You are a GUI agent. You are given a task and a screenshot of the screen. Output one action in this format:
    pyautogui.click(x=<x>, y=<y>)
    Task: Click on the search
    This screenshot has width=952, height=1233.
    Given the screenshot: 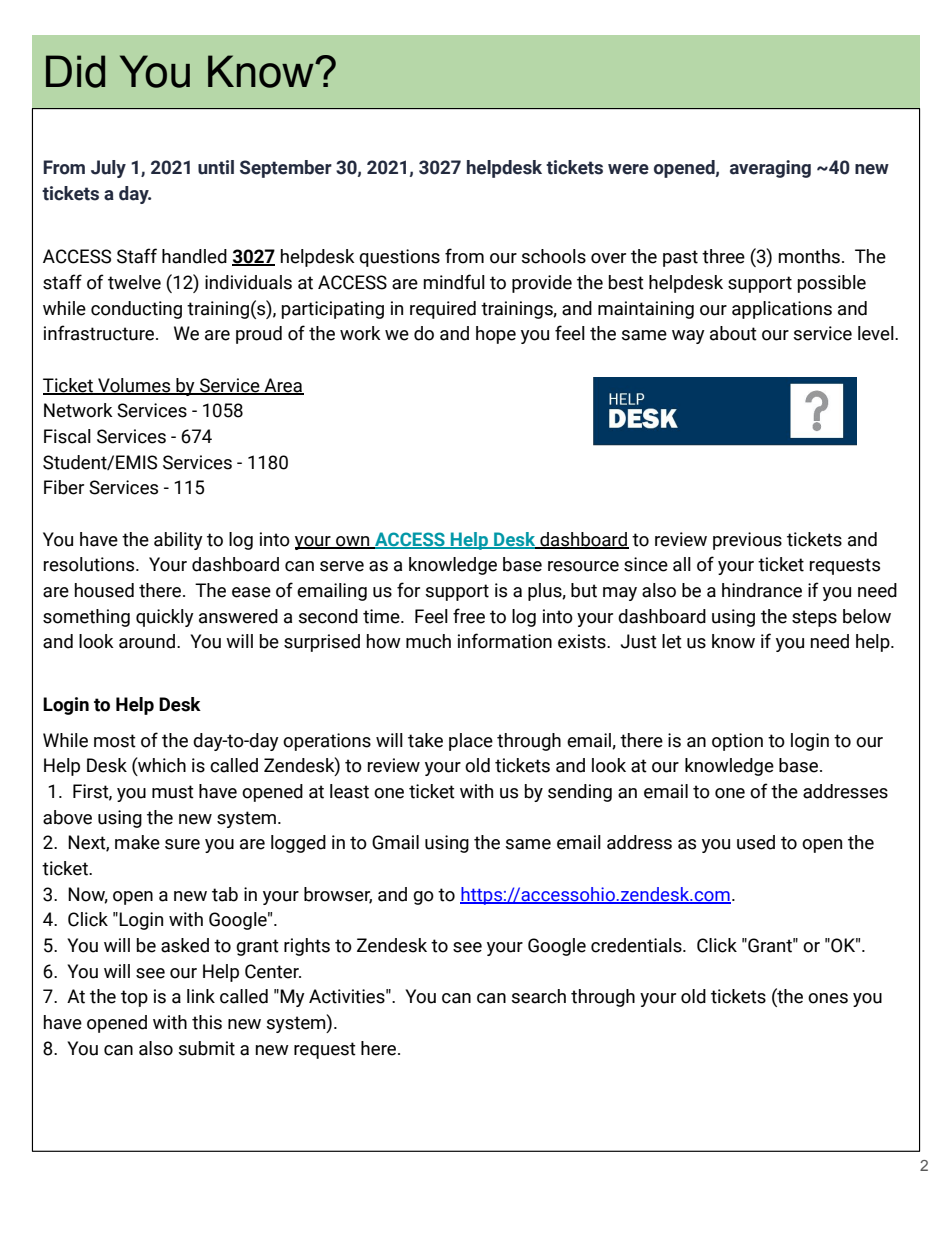 What is the action you would take?
    pyautogui.click(x=539, y=996)
